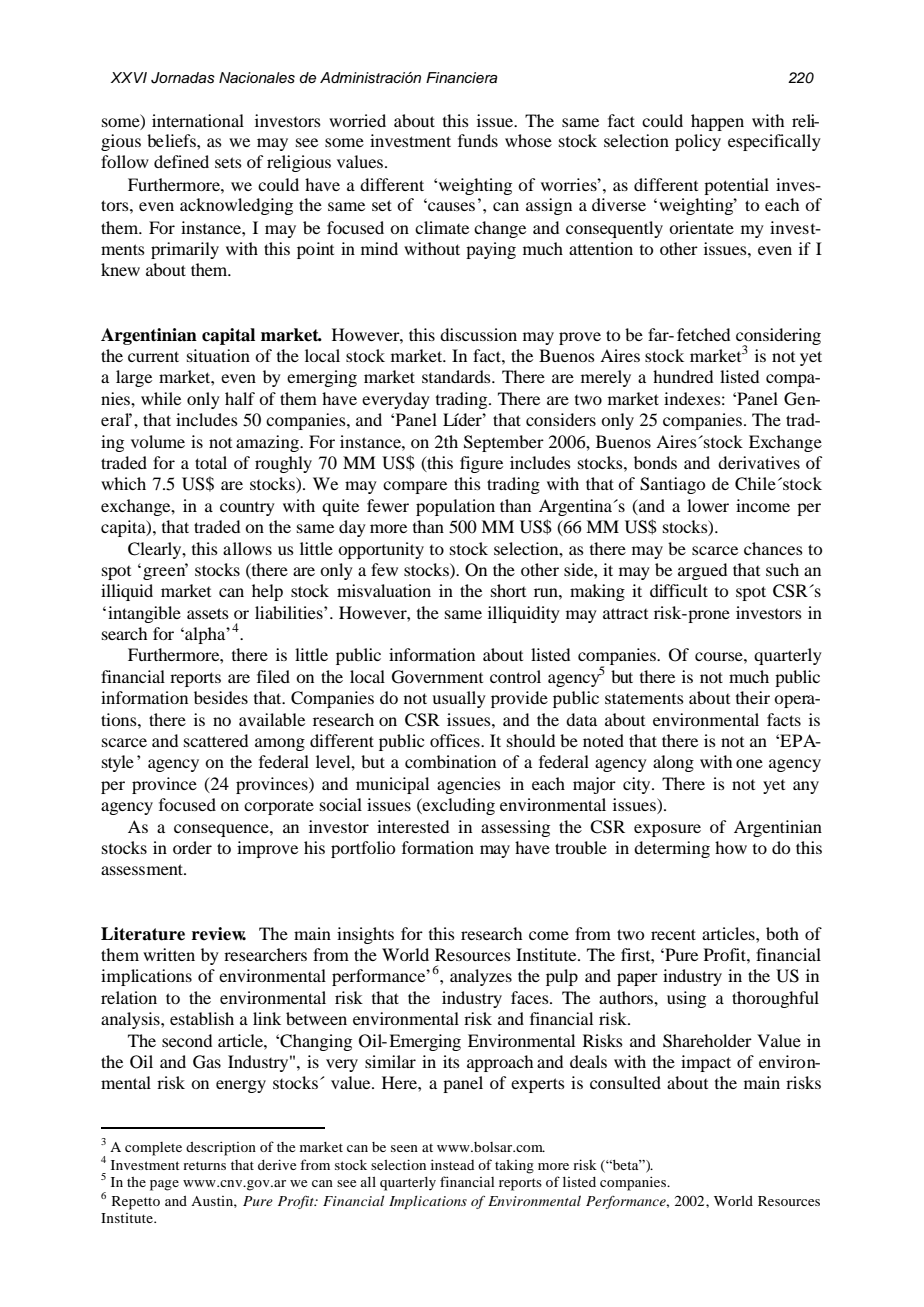 The height and width of the page is (1307, 924). Describe the element at coordinates (204, 1165) in the page. I see `returns` at that location.
